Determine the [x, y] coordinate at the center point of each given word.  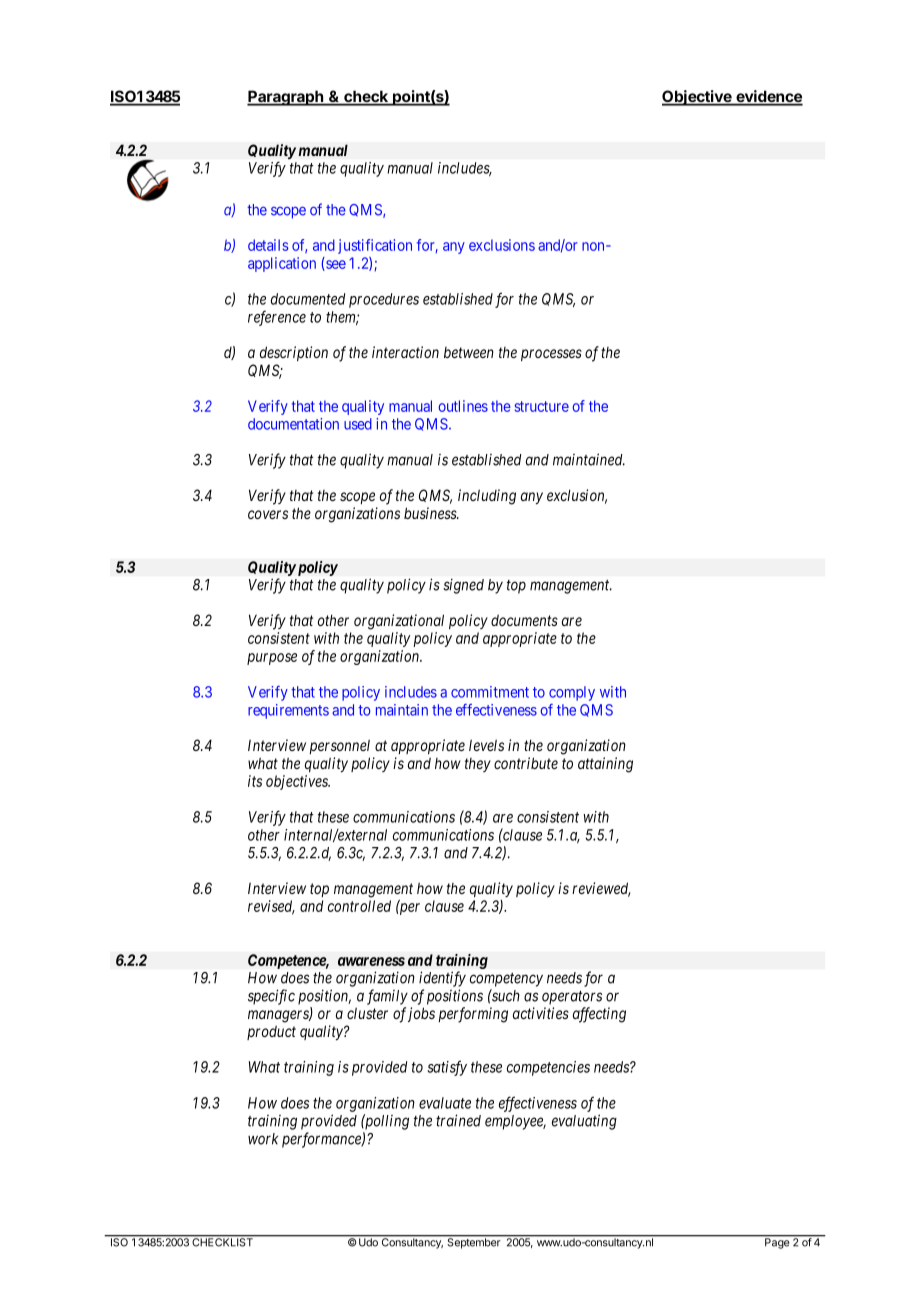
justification [375, 246]
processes [551, 355]
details [268, 245]
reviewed [601, 889]
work [263, 1139]
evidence [768, 97]
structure [542, 406]
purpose [272, 659]
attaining [605, 765]
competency [506, 980]
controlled [359, 906]
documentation [293, 424]
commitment [490, 692]
